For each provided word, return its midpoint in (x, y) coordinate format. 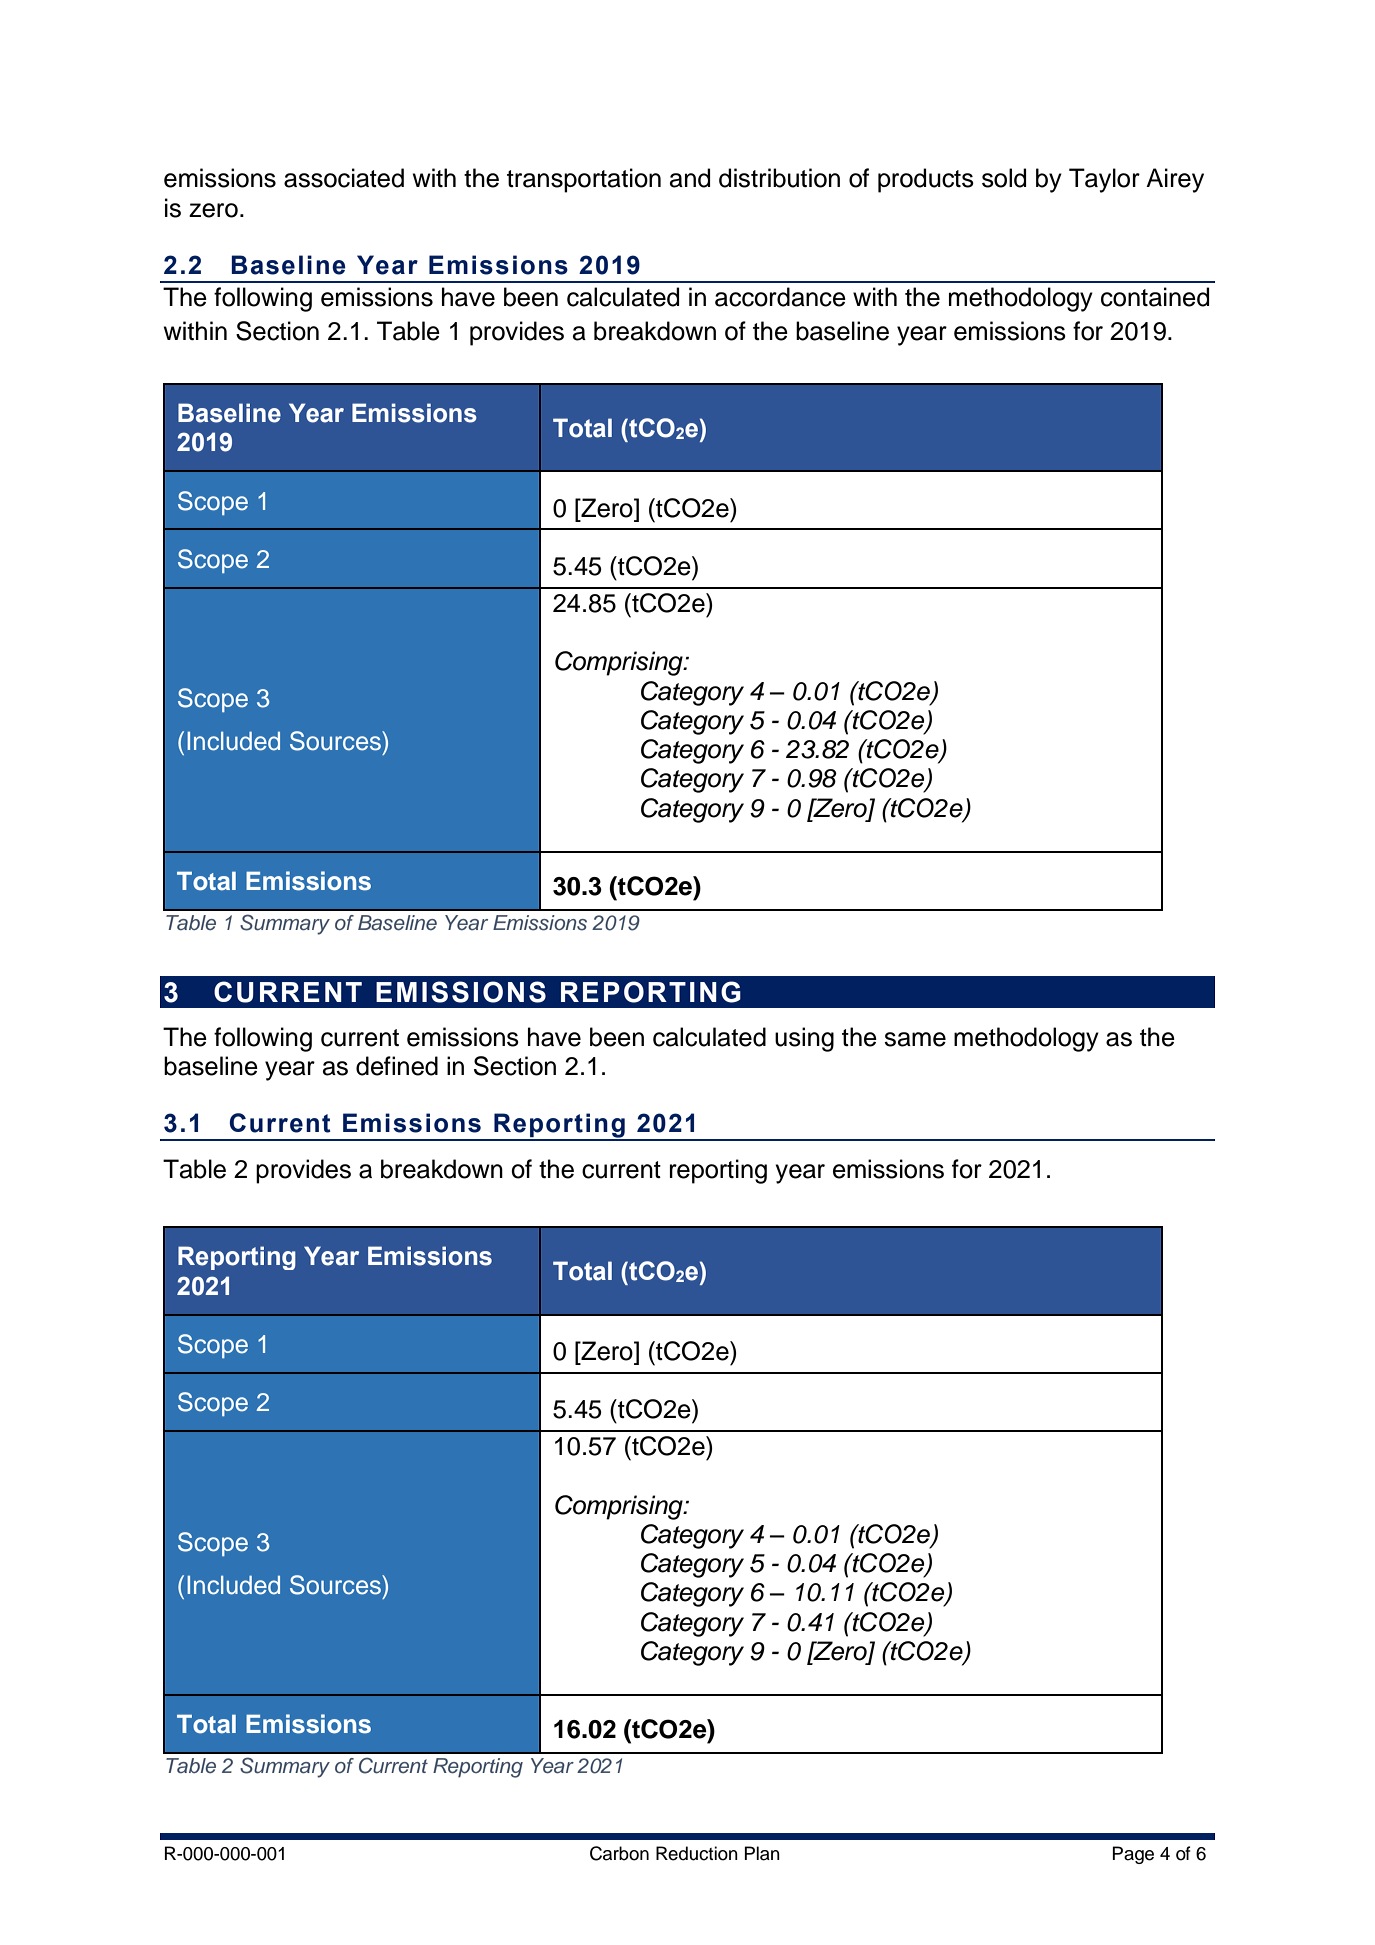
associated (344, 178)
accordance (780, 297)
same (915, 1039)
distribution (779, 178)
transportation (584, 180)
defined (397, 1066)
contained (1155, 297)
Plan (762, 1853)
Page (1133, 1855)
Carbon (619, 1853)
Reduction (697, 1853)
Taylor (1104, 180)
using (804, 1039)
